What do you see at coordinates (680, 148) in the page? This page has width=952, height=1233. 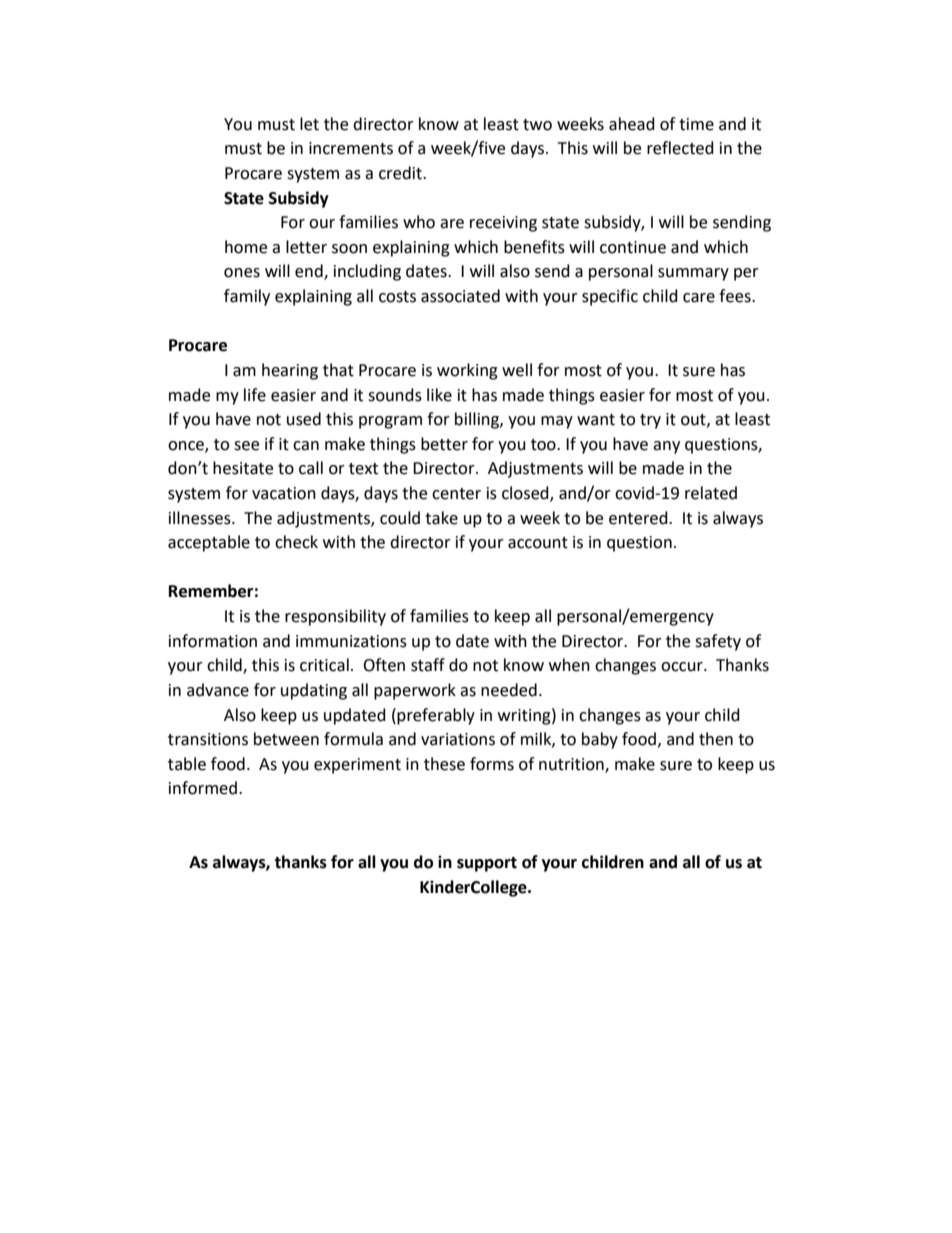 I see `reflected` at bounding box center [680, 148].
